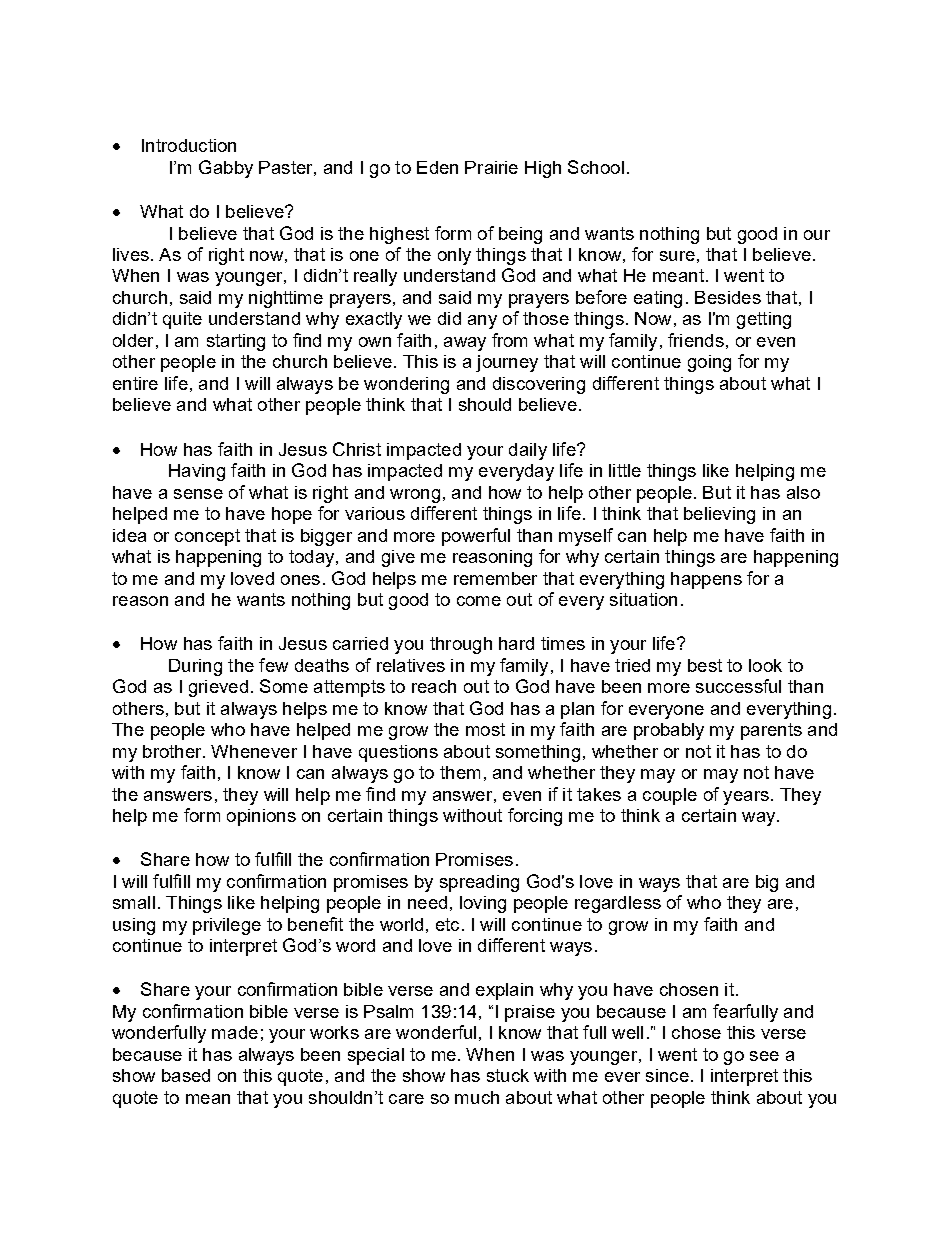 This screenshot has height=1233, width=952. Describe the element at coordinates (491, 167) in the screenshot. I see `Prairie` at that location.
